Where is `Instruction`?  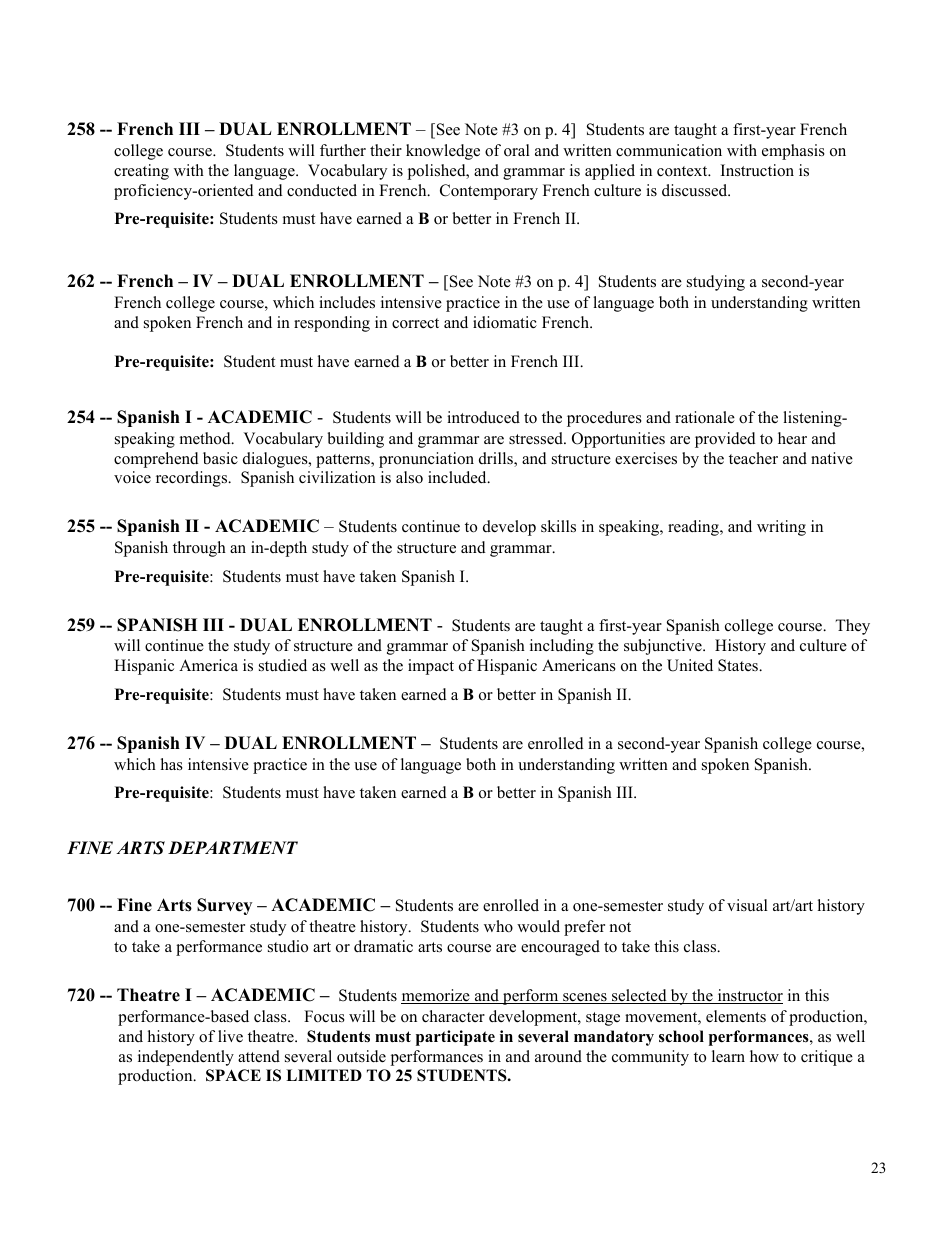
Instruction is located at coordinates (757, 170).
